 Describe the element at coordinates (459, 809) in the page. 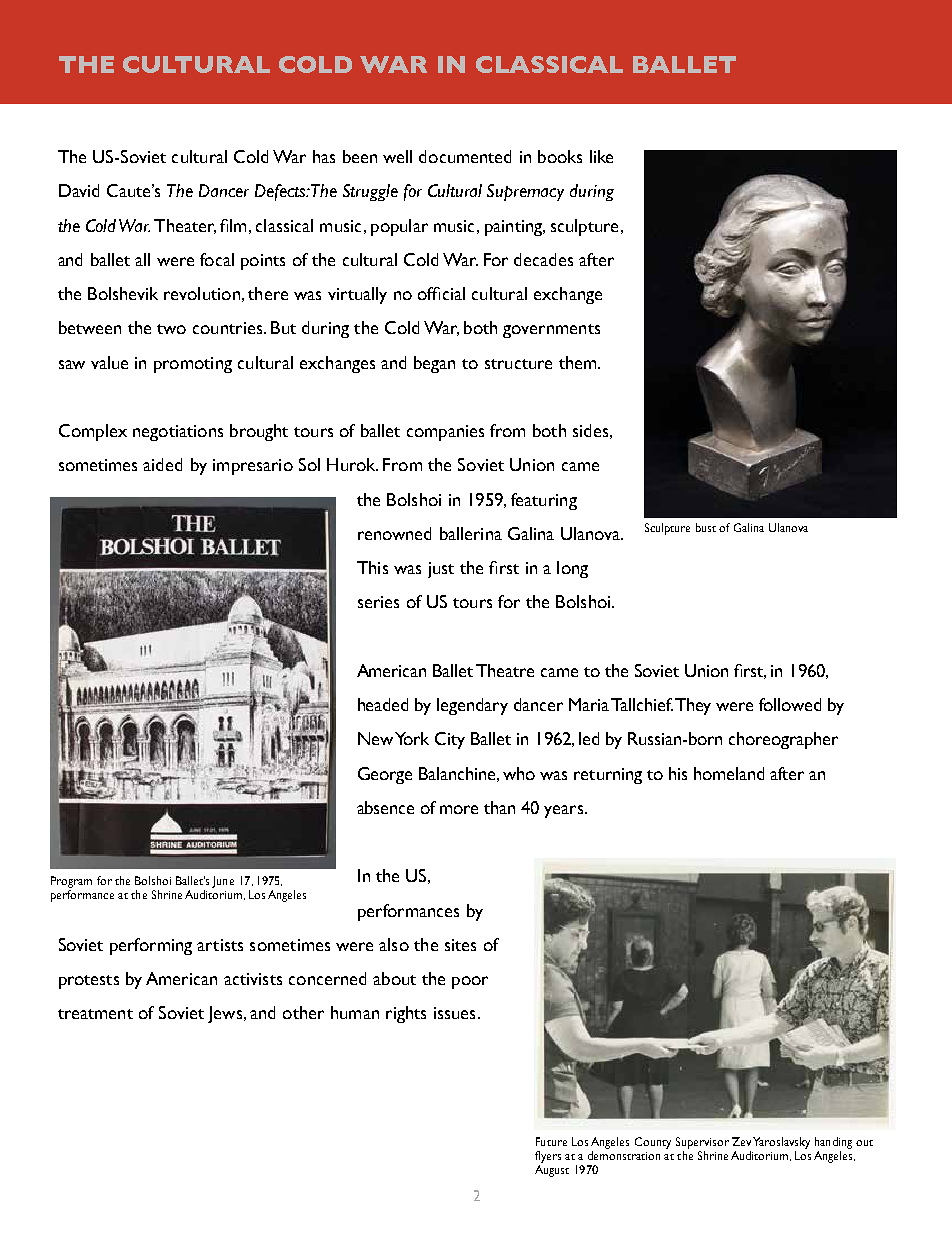

I see `more` at that location.
